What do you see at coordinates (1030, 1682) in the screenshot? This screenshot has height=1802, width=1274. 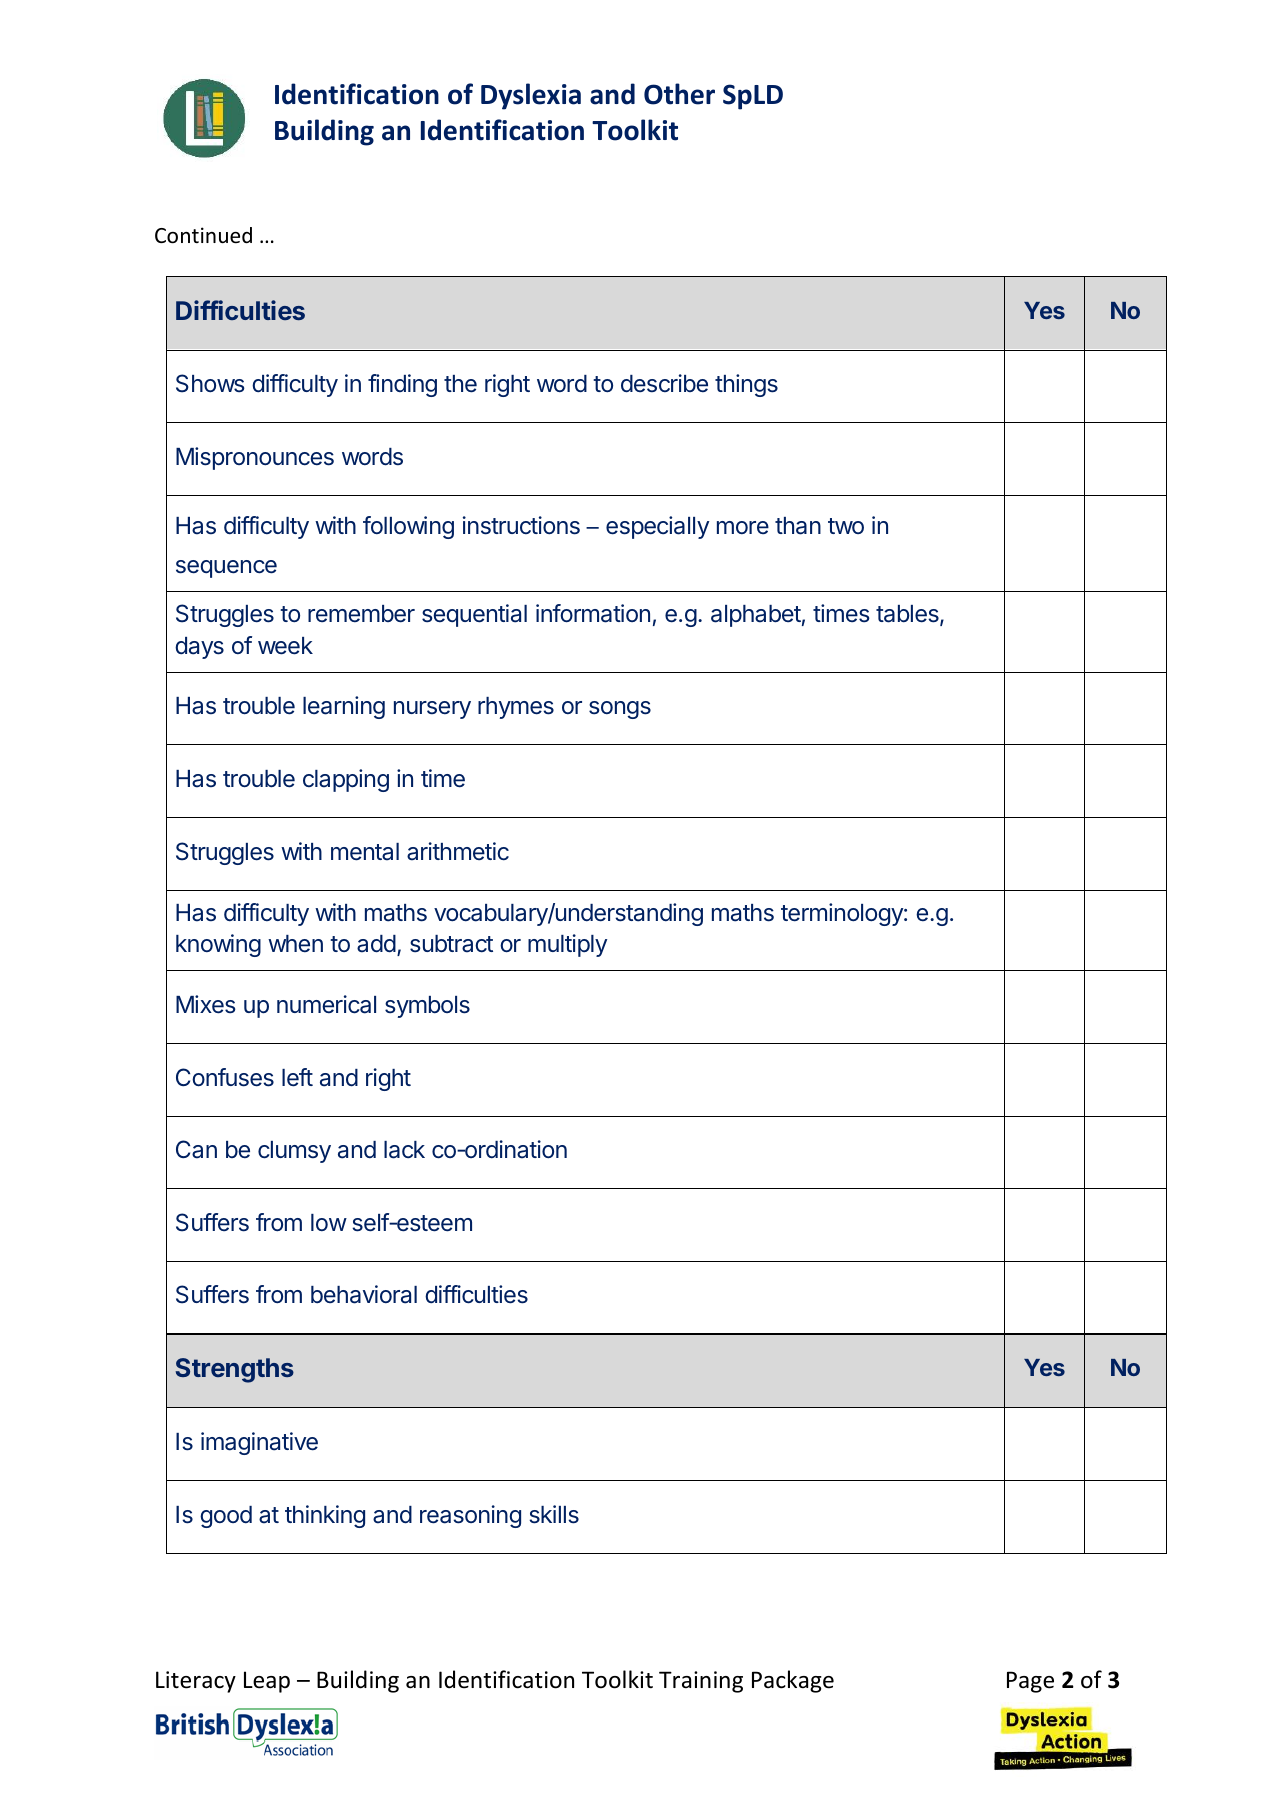 I see `Page` at bounding box center [1030, 1682].
